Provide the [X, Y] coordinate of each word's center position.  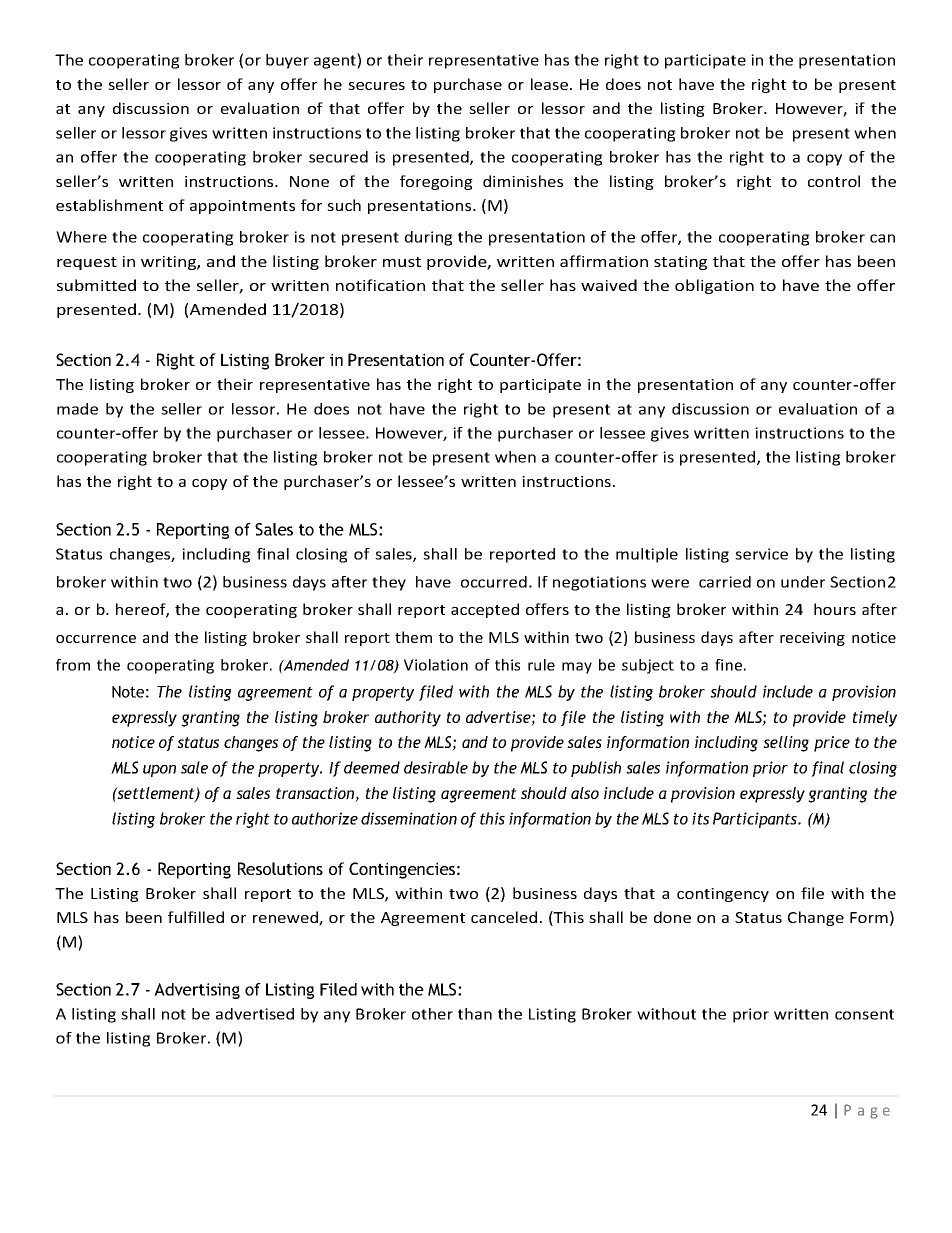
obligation [714, 286]
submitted [96, 285]
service [761, 554]
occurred [494, 582]
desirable [436, 767]
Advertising [197, 991]
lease [551, 84]
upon [159, 771]
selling [786, 744]
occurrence [96, 639]
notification [380, 285]
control [834, 181]
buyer [287, 61]
